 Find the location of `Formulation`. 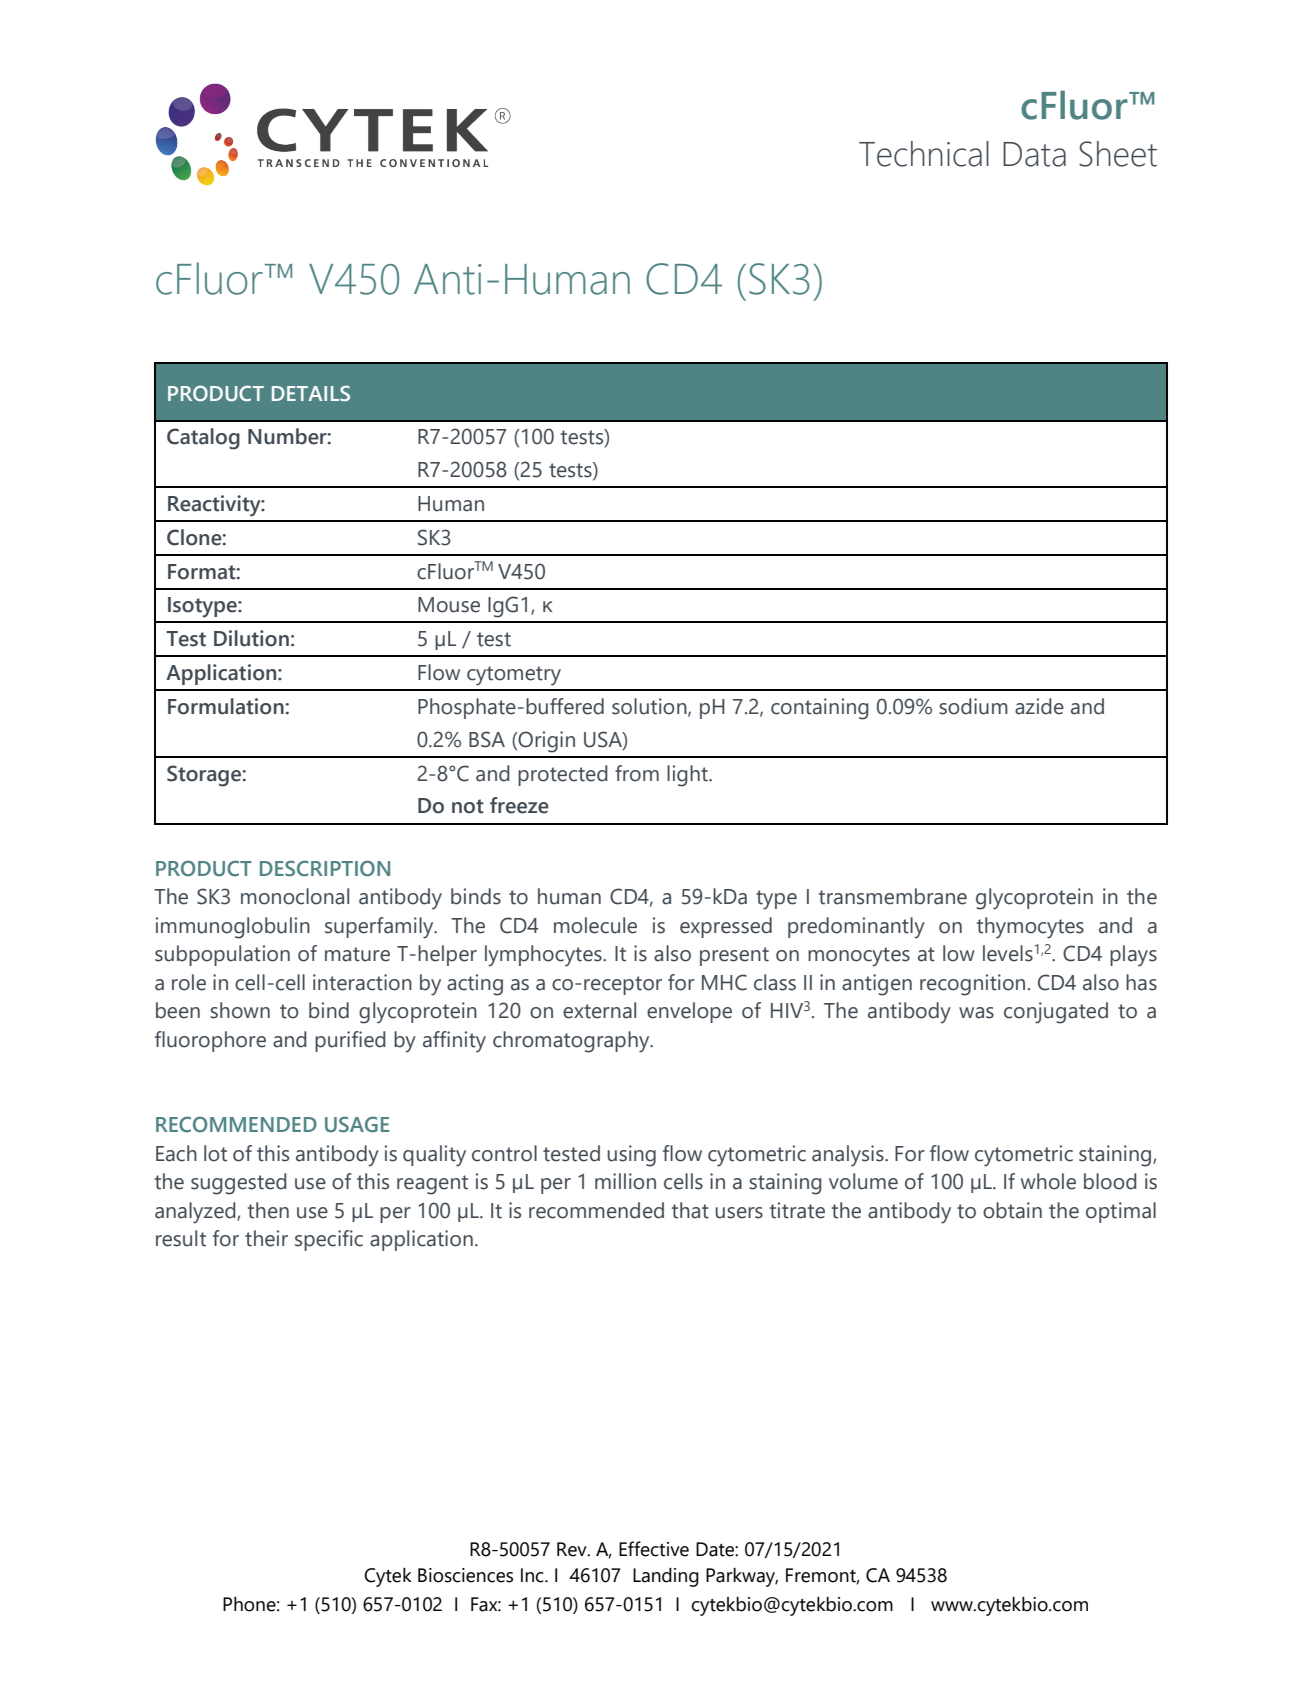

Formulation is located at coordinates (227, 706).
